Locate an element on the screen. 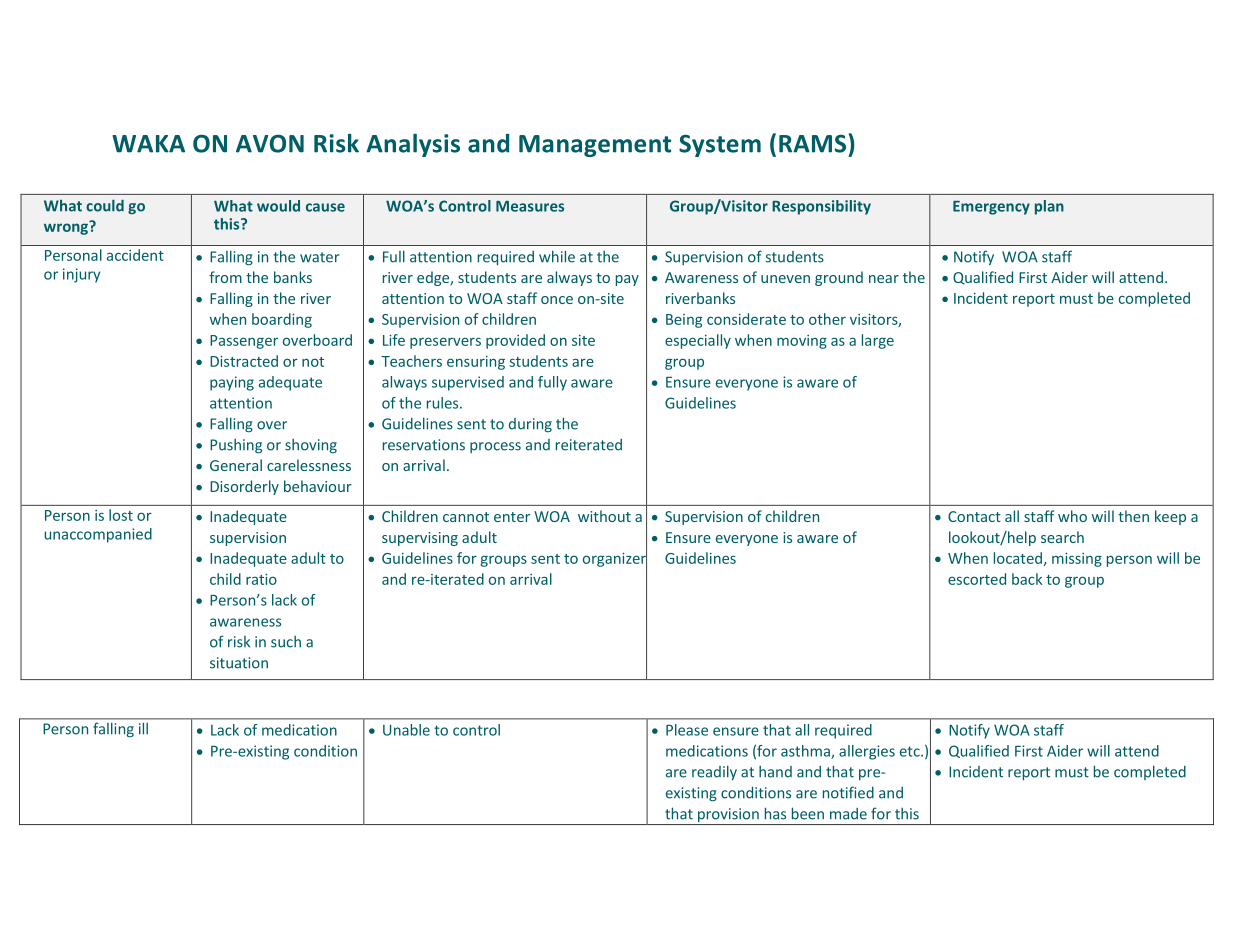 This screenshot has height=952, width=1233. readily is located at coordinates (714, 772).
